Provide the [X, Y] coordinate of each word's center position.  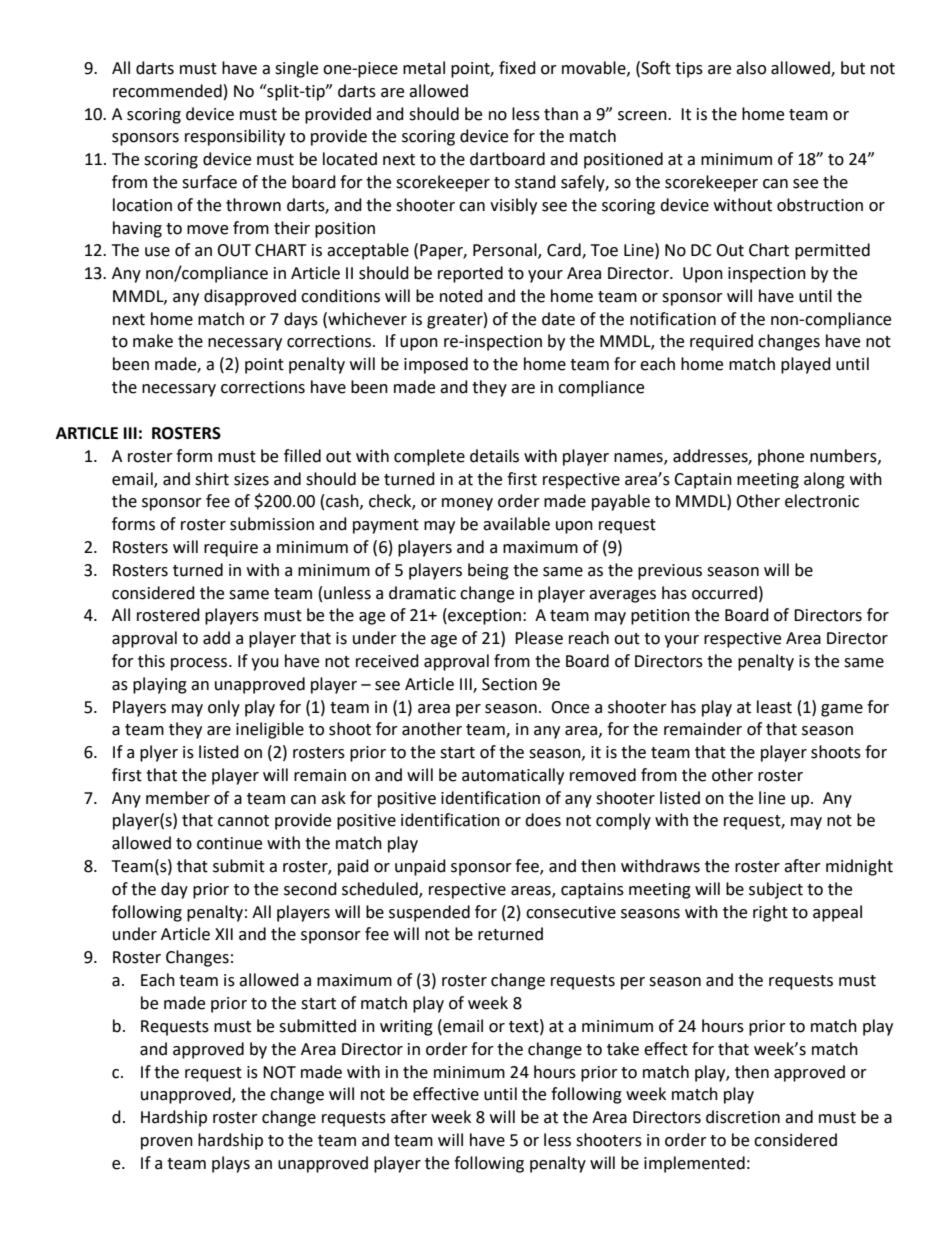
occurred [724, 593]
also [751, 68]
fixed [517, 68]
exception [485, 616]
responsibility [235, 137]
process [200, 664]
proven [167, 1143]
